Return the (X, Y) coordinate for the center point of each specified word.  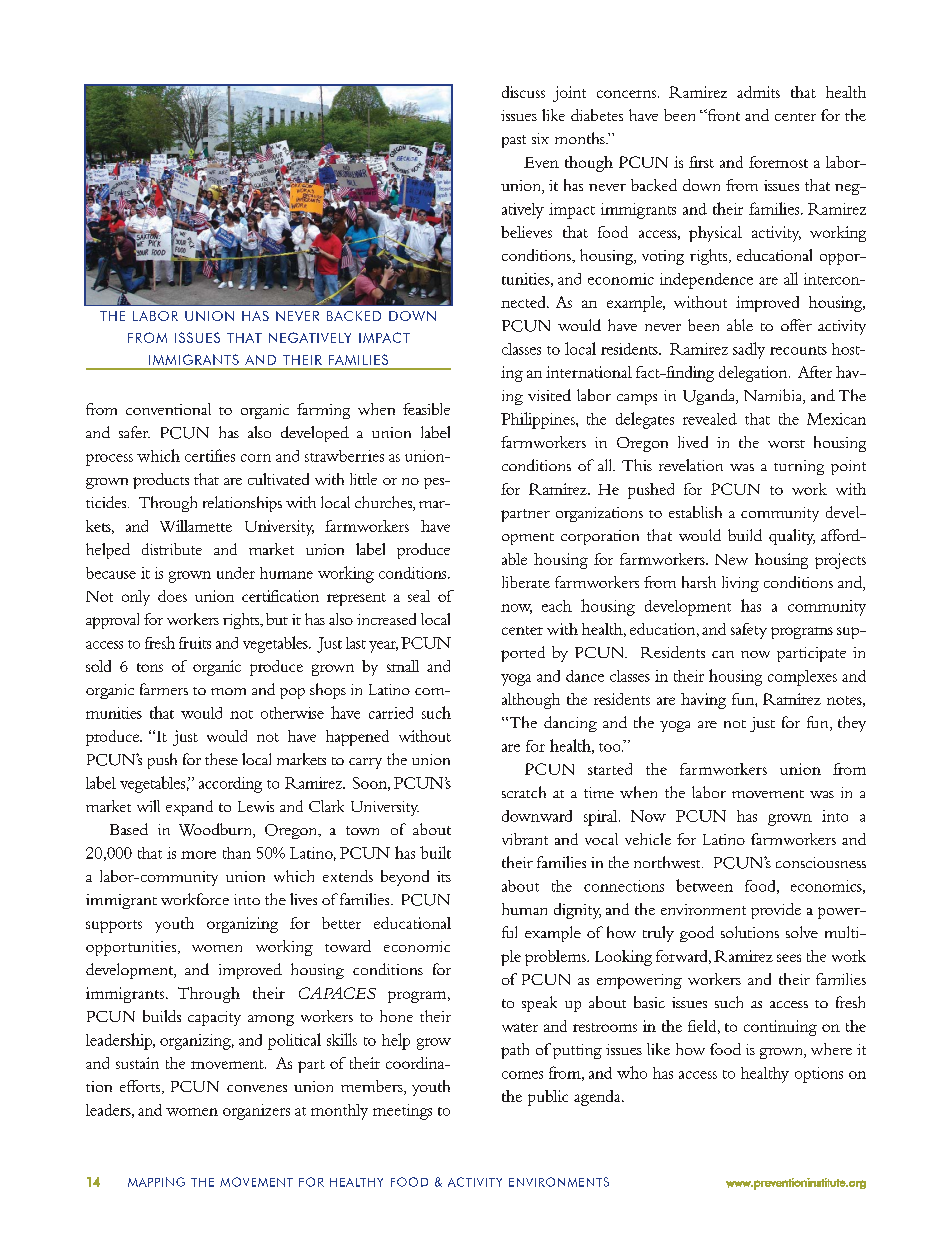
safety (749, 631)
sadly (749, 350)
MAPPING (156, 1182)
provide (776, 911)
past (514, 141)
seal (419, 596)
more (198, 855)
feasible (426, 409)
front (722, 115)
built (435, 852)
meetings (402, 1112)
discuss (523, 92)
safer (134, 432)
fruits (195, 643)
